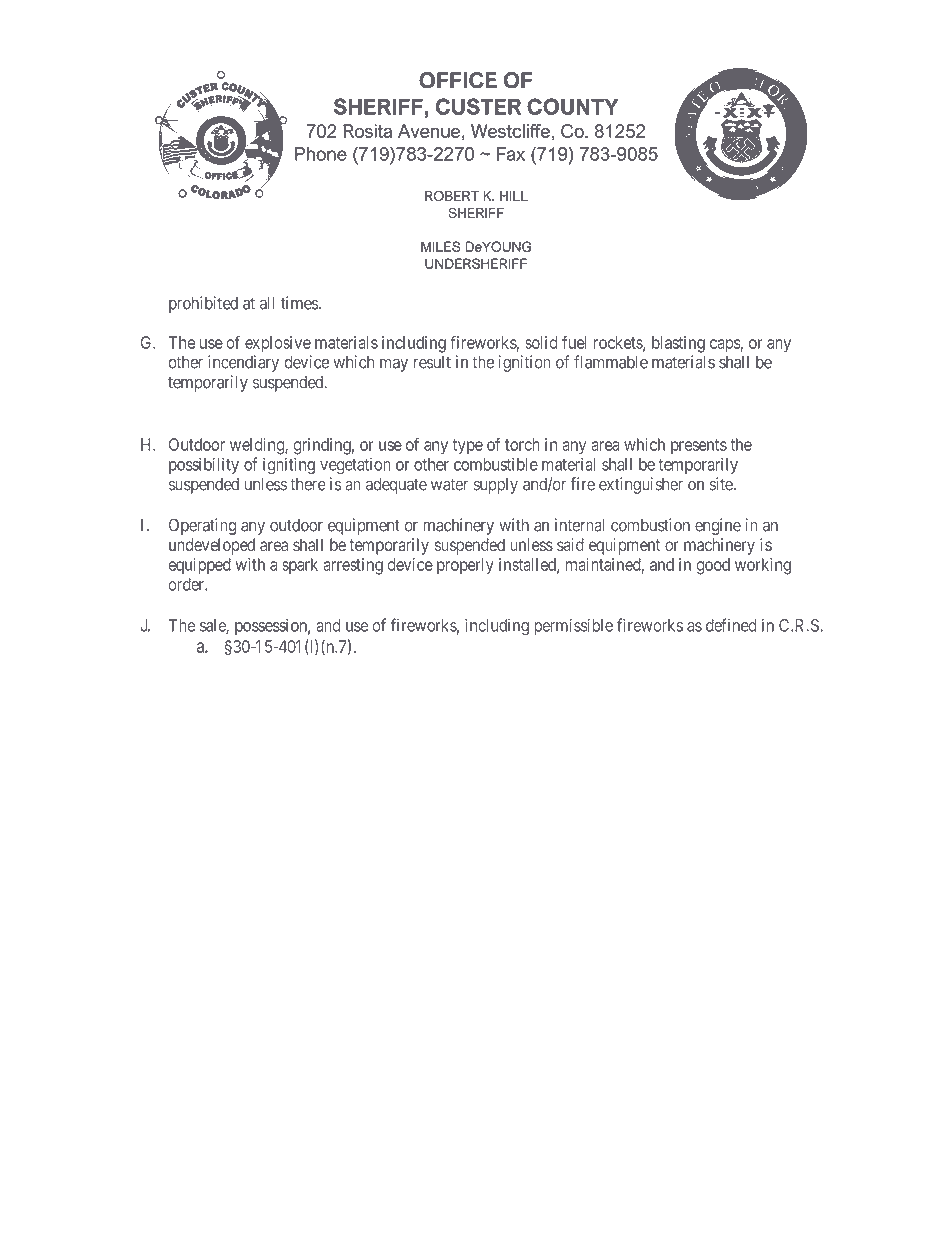 This screenshot has width=952, height=1233. Describe the element at coordinates (678, 344) in the screenshot. I see `blasting` at that location.
